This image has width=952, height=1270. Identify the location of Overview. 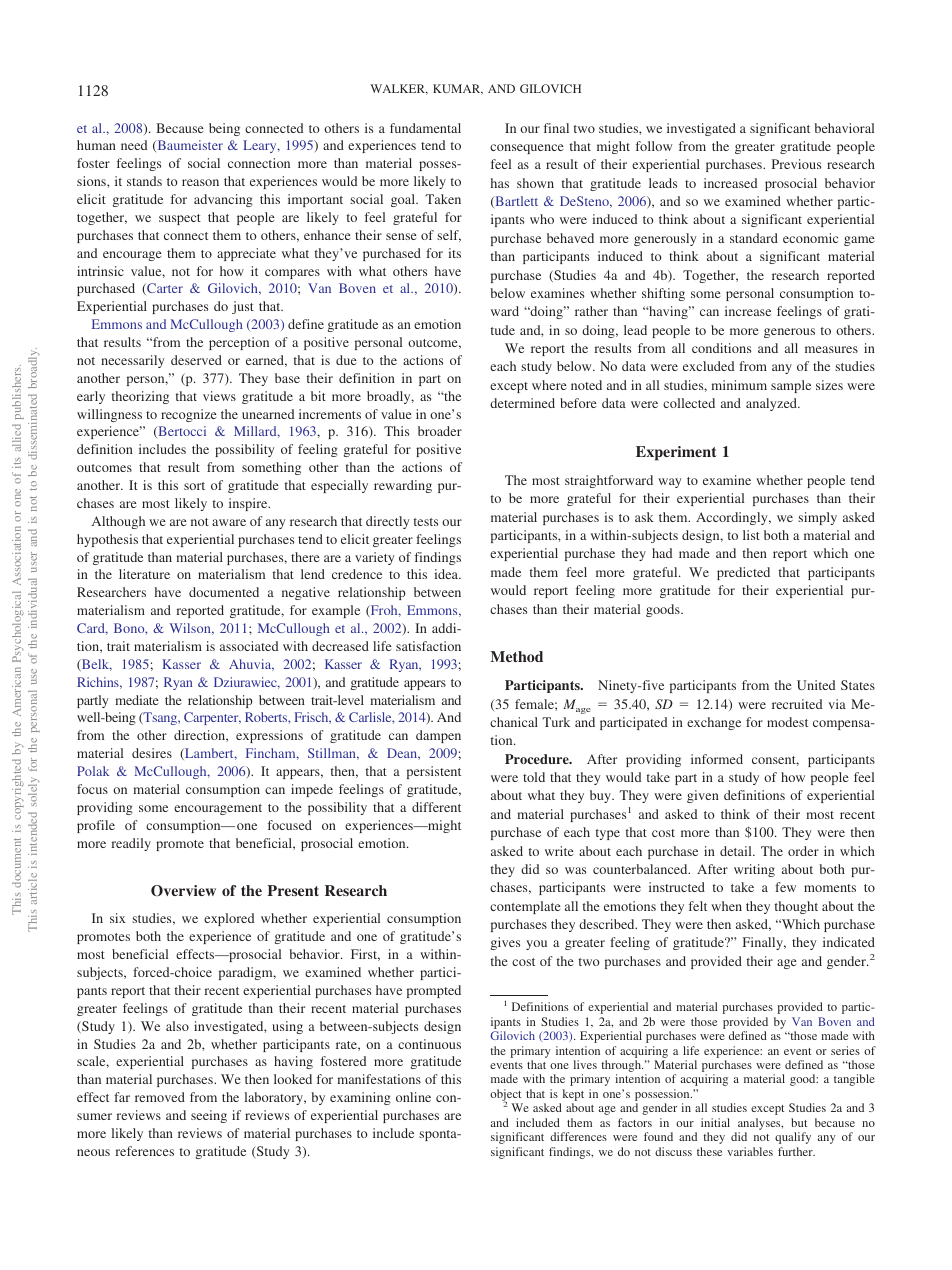
(183, 890).
